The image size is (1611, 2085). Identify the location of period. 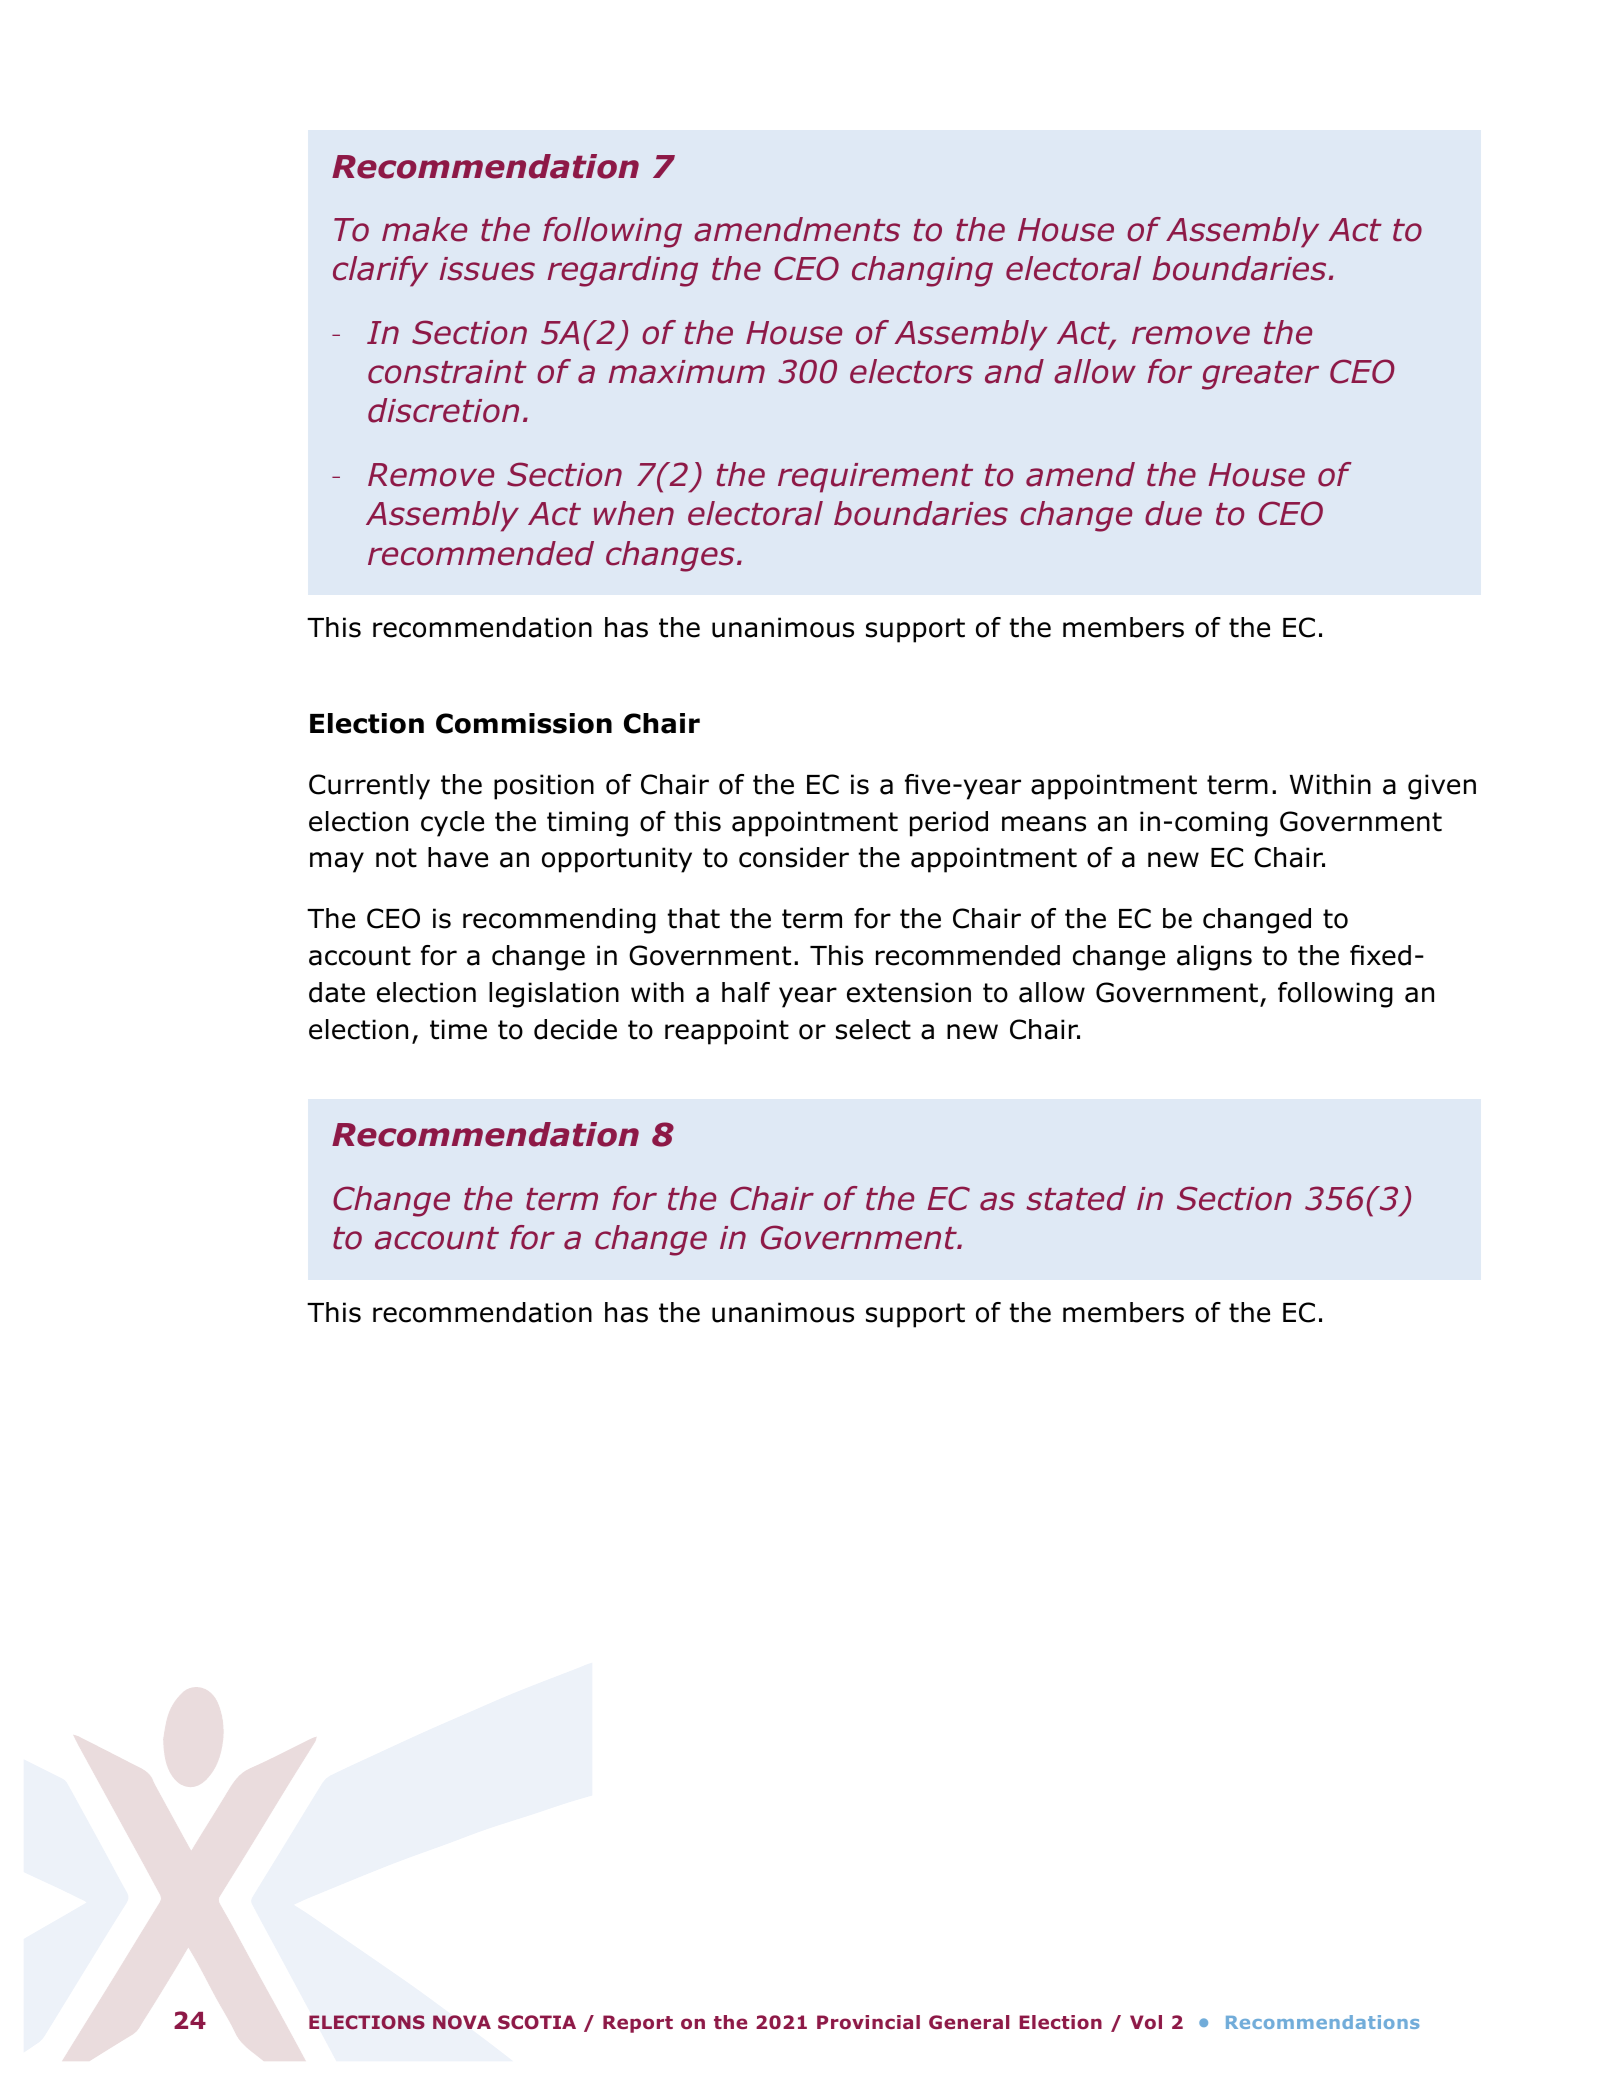
(949, 824).
